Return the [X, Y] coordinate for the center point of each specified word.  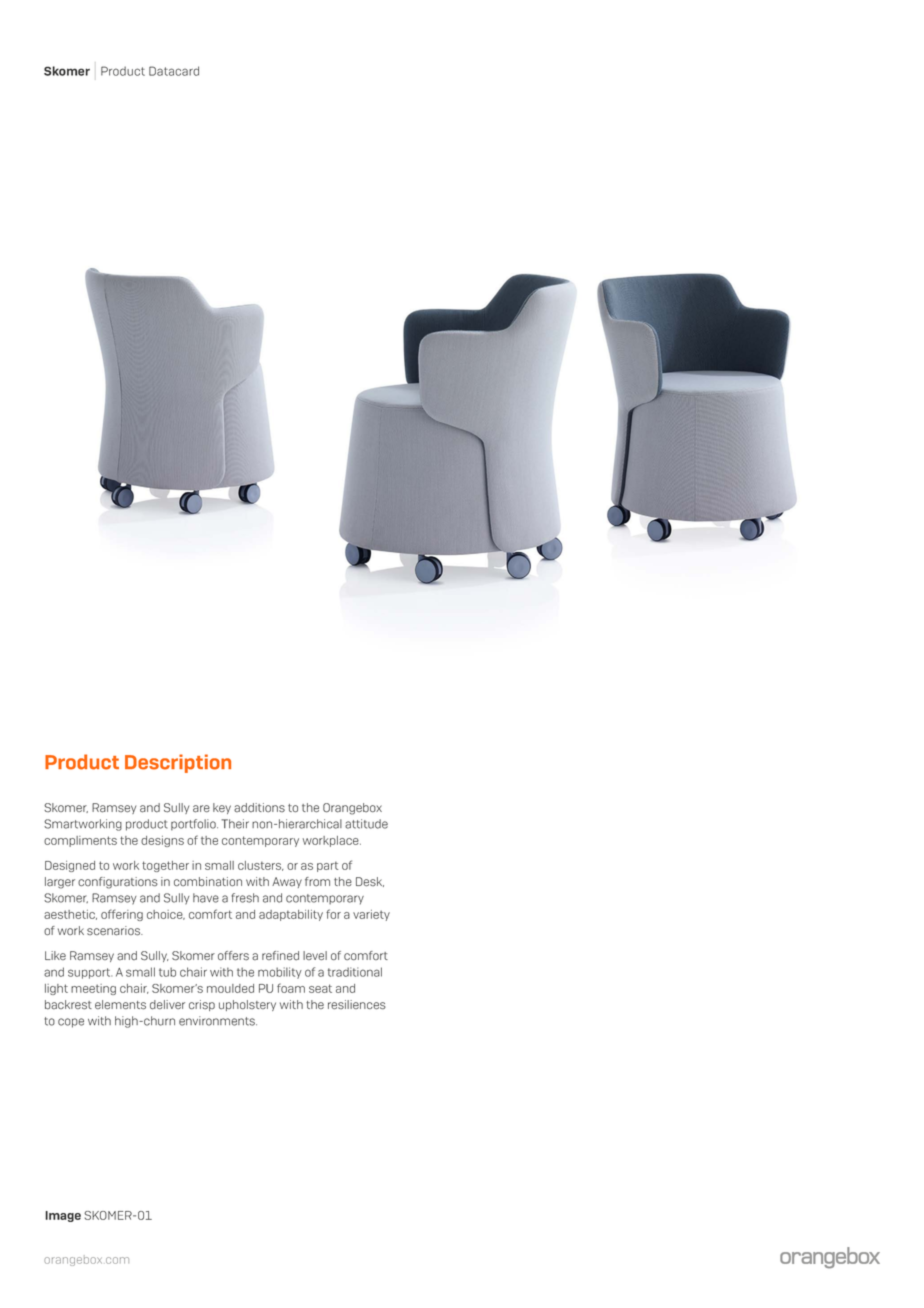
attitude [366, 824]
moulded [230, 988]
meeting [93, 989]
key [222, 808]
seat [320, 988]
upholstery [247, 1005]
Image [63, 1216]
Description [178, 763]
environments [218, 1021]
